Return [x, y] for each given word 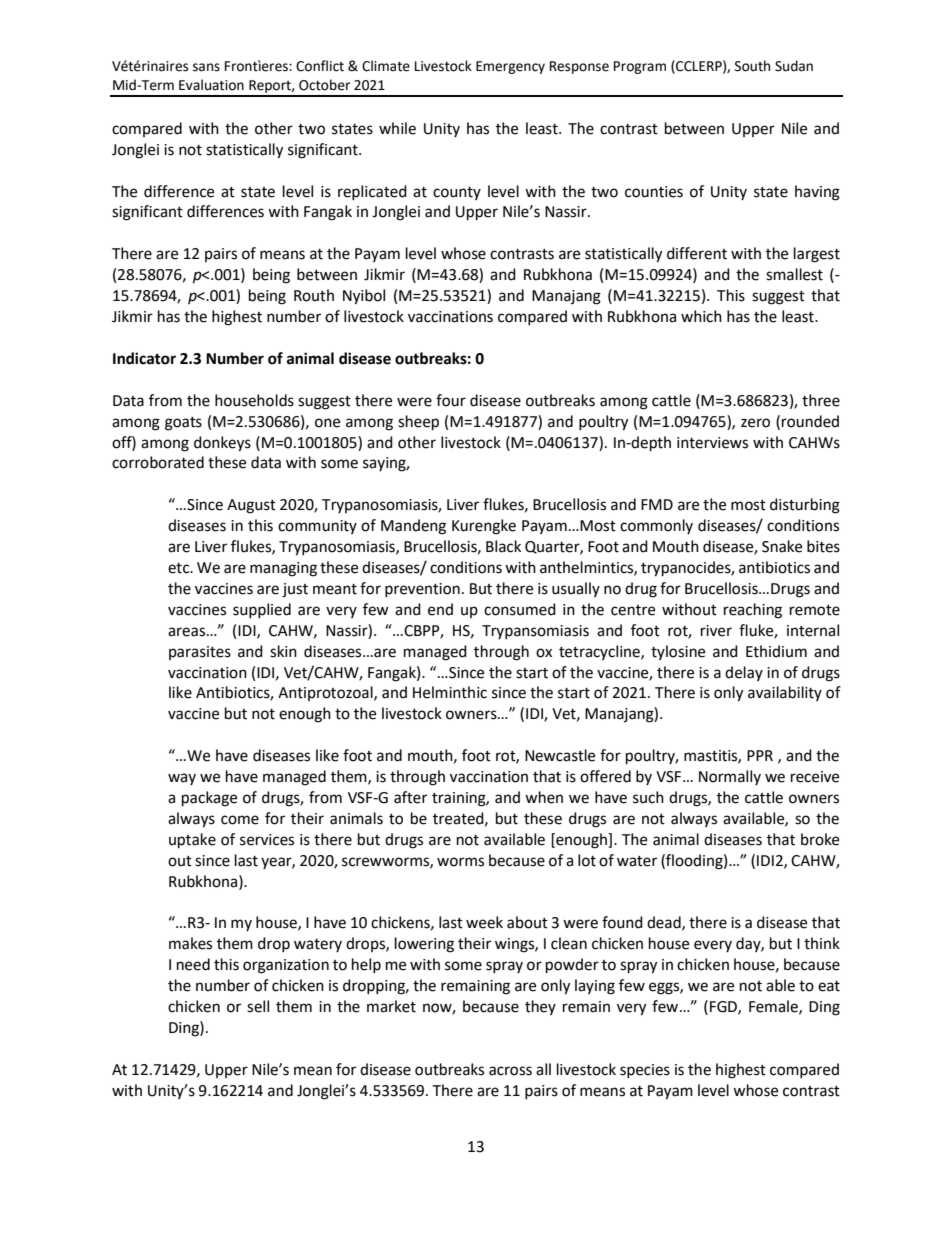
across [510, 1071]
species [645, 1071]
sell [258, 1006]
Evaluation [211, 85]
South [752, 66]
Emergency [510, 67]
